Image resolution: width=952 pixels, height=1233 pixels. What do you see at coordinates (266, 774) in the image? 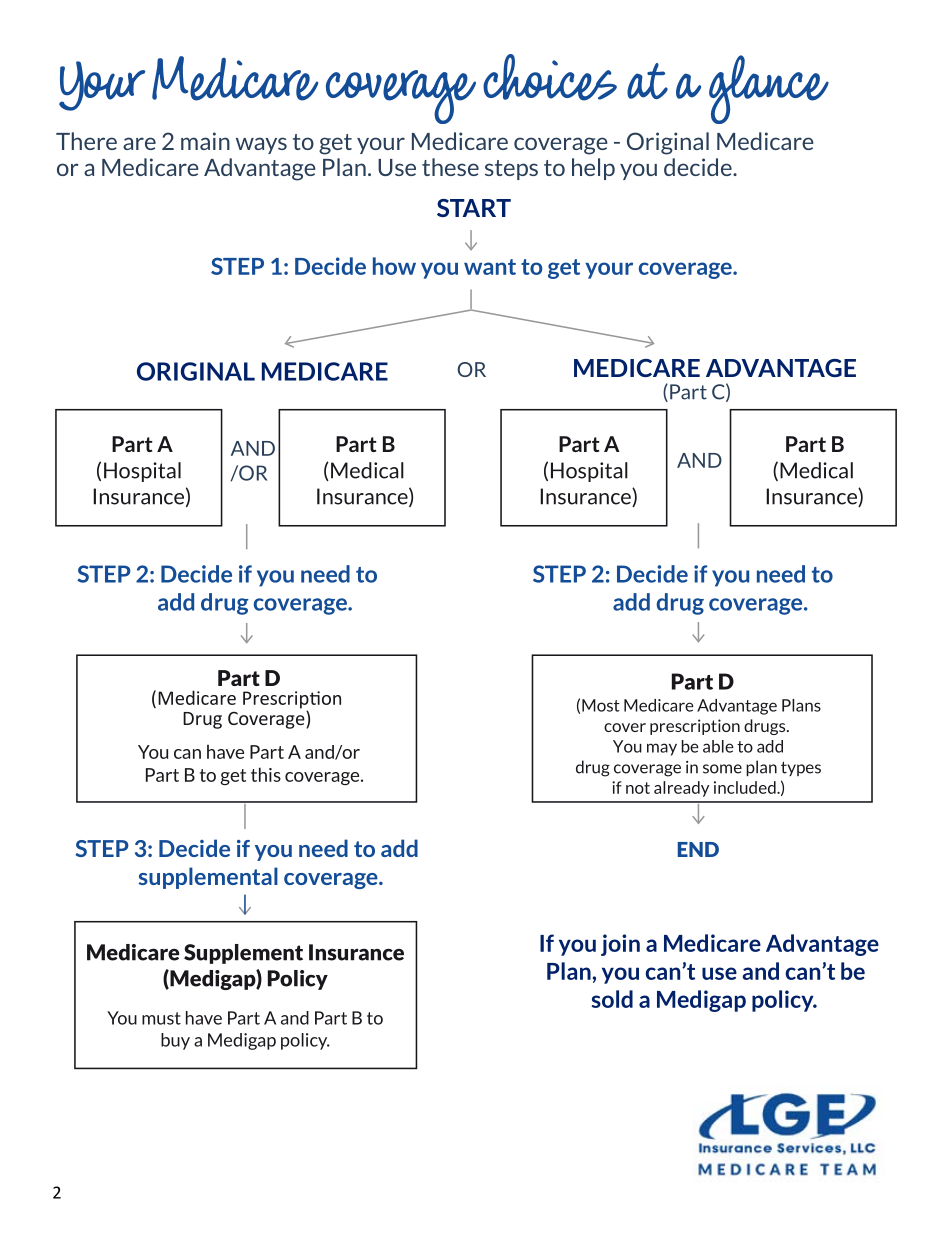
I see `this` at bounding box center [266, 774].
